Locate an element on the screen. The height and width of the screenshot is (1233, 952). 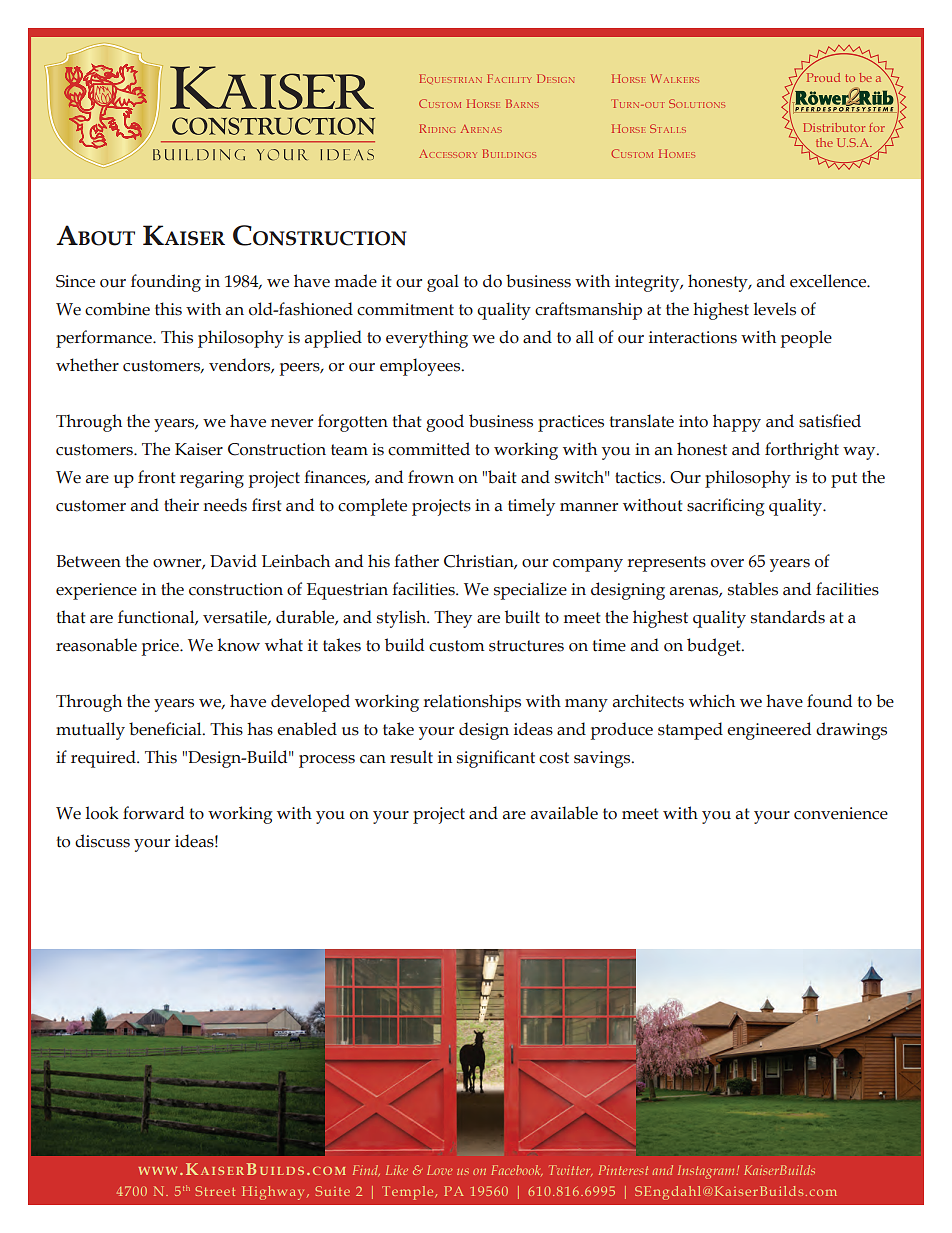
front is located at coordinates (157, 477).
